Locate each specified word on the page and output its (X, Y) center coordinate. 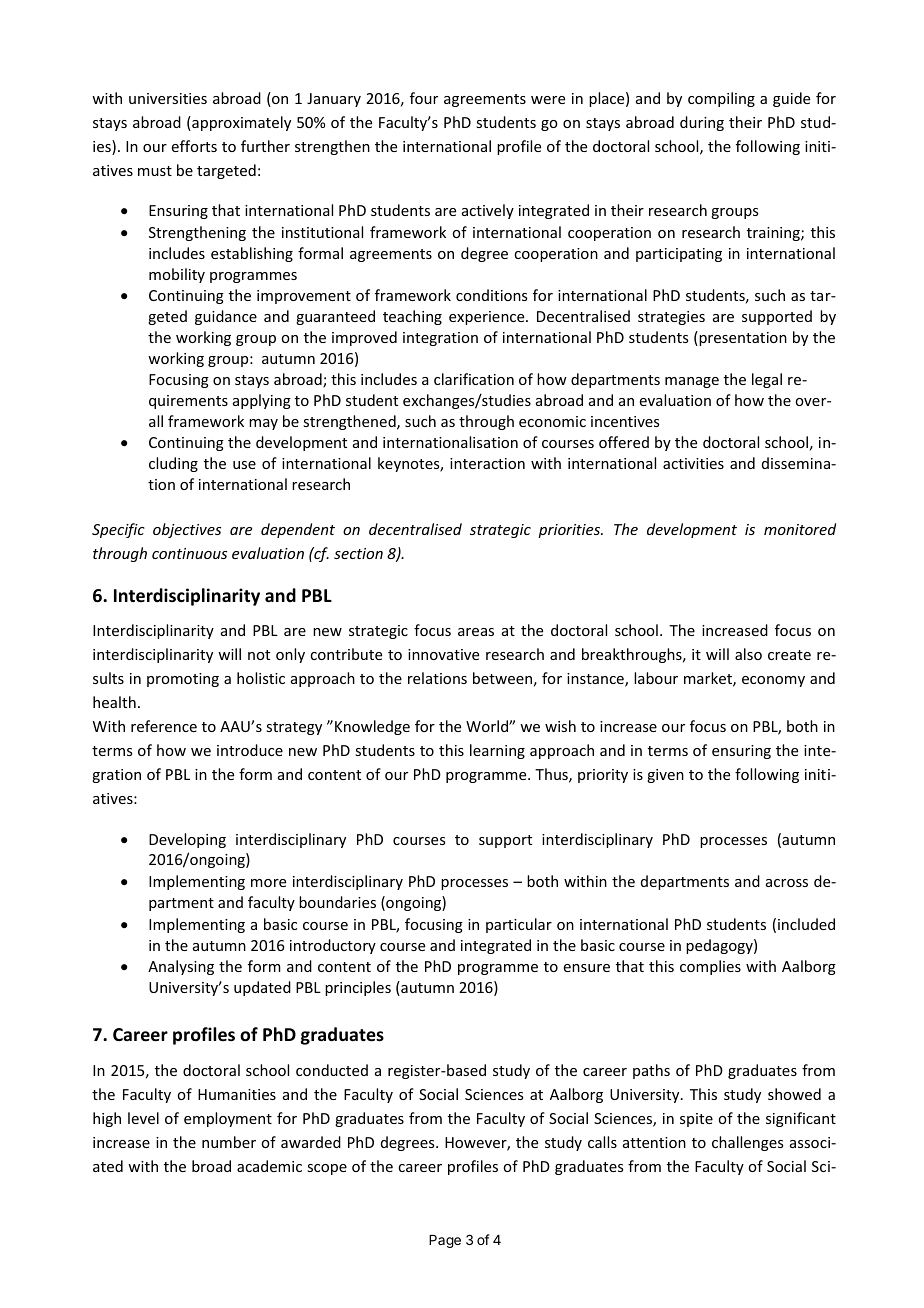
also (748, 654)
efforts (194, 146)
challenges (747, 1143)
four (424, 98)
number (229, 1142)
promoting (183, 680)
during (702, 123)
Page (445, 1241)
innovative (443, 654)
